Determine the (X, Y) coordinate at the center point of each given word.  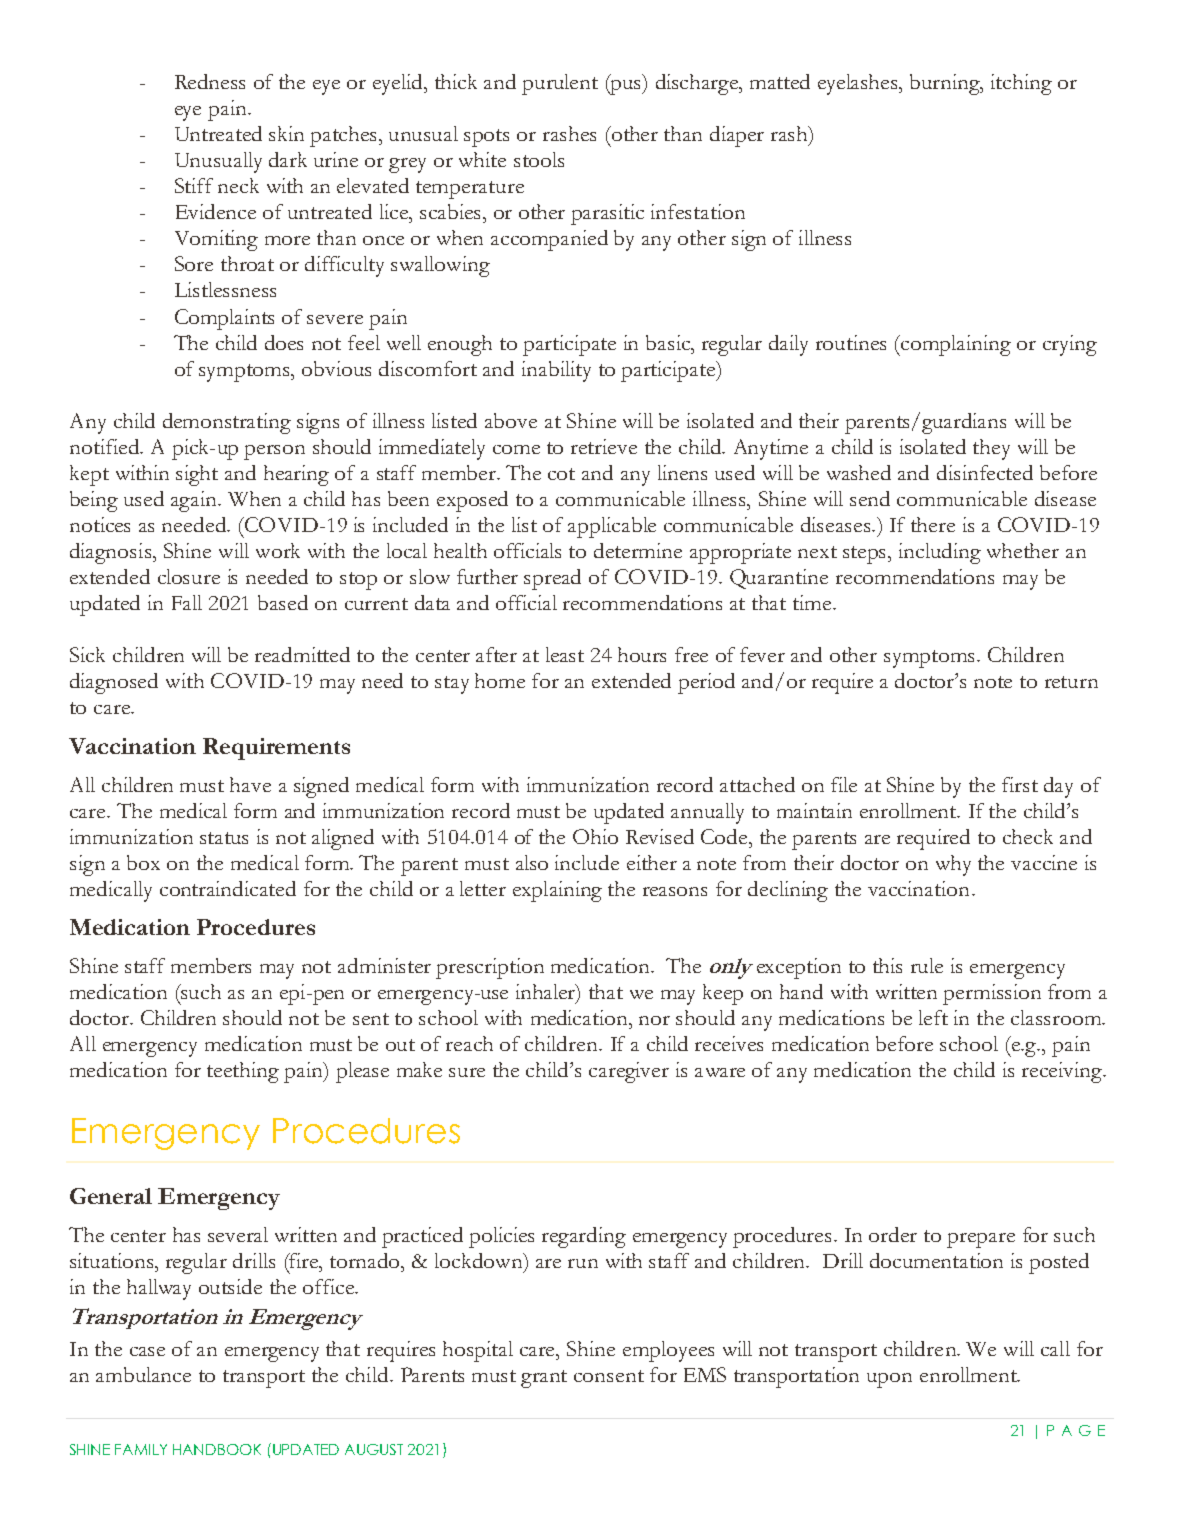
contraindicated (228, 888)
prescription (490, 968)
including (940, 553)
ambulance (143, 1374)
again (195, 501)
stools (539, 159)
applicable (612, 527)
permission (992, 994)
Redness (210, 81)
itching (1021, 84)
